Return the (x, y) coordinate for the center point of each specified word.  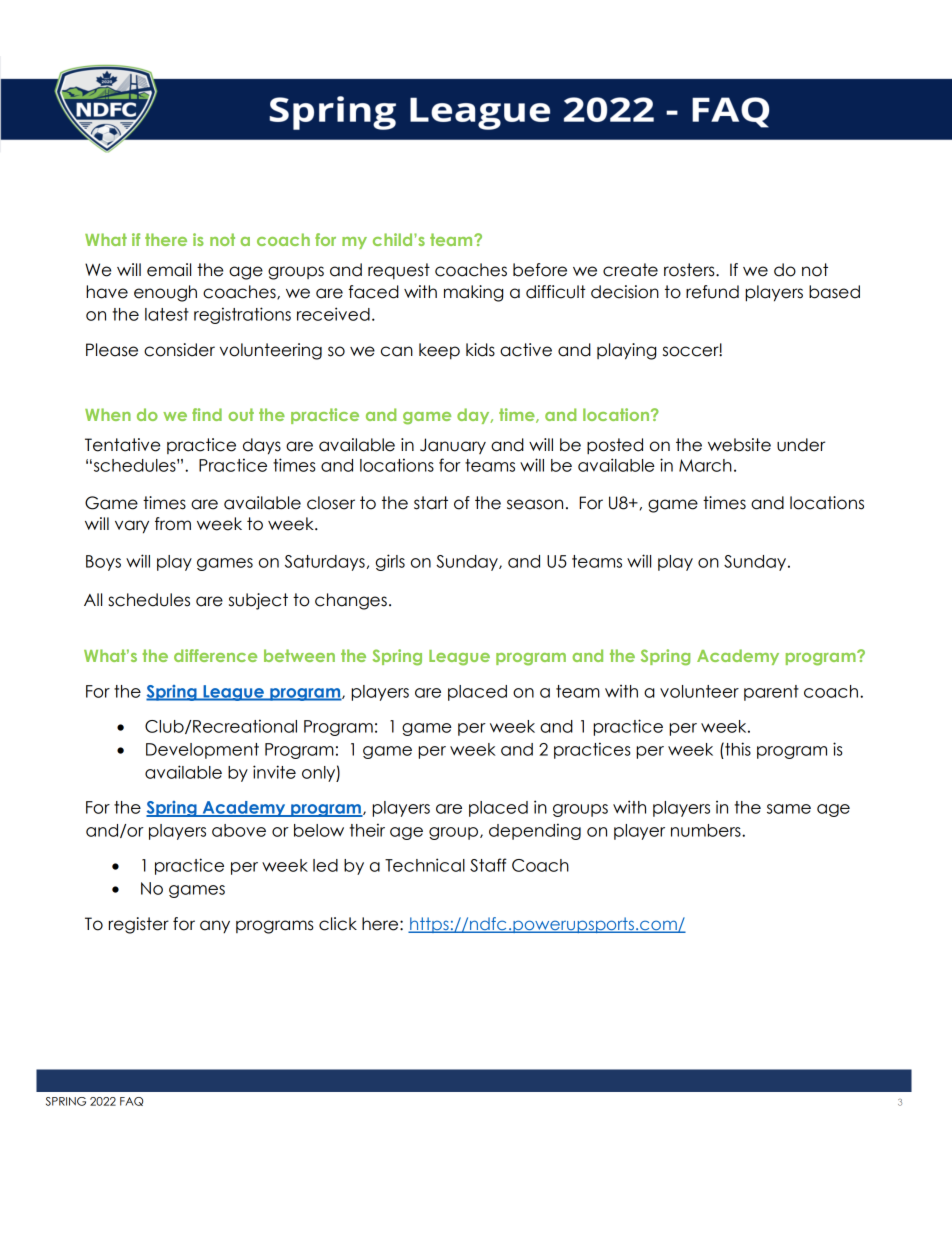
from (173, 524)
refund (712, 292)
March (705, 465)
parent (771, 693)
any (215, 926)
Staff (488, 865)
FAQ (131, 1101)
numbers (707, 830)
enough (165, 293)
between (299, 655)
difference (215, 655)
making (473, 293)
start (431, 503)
